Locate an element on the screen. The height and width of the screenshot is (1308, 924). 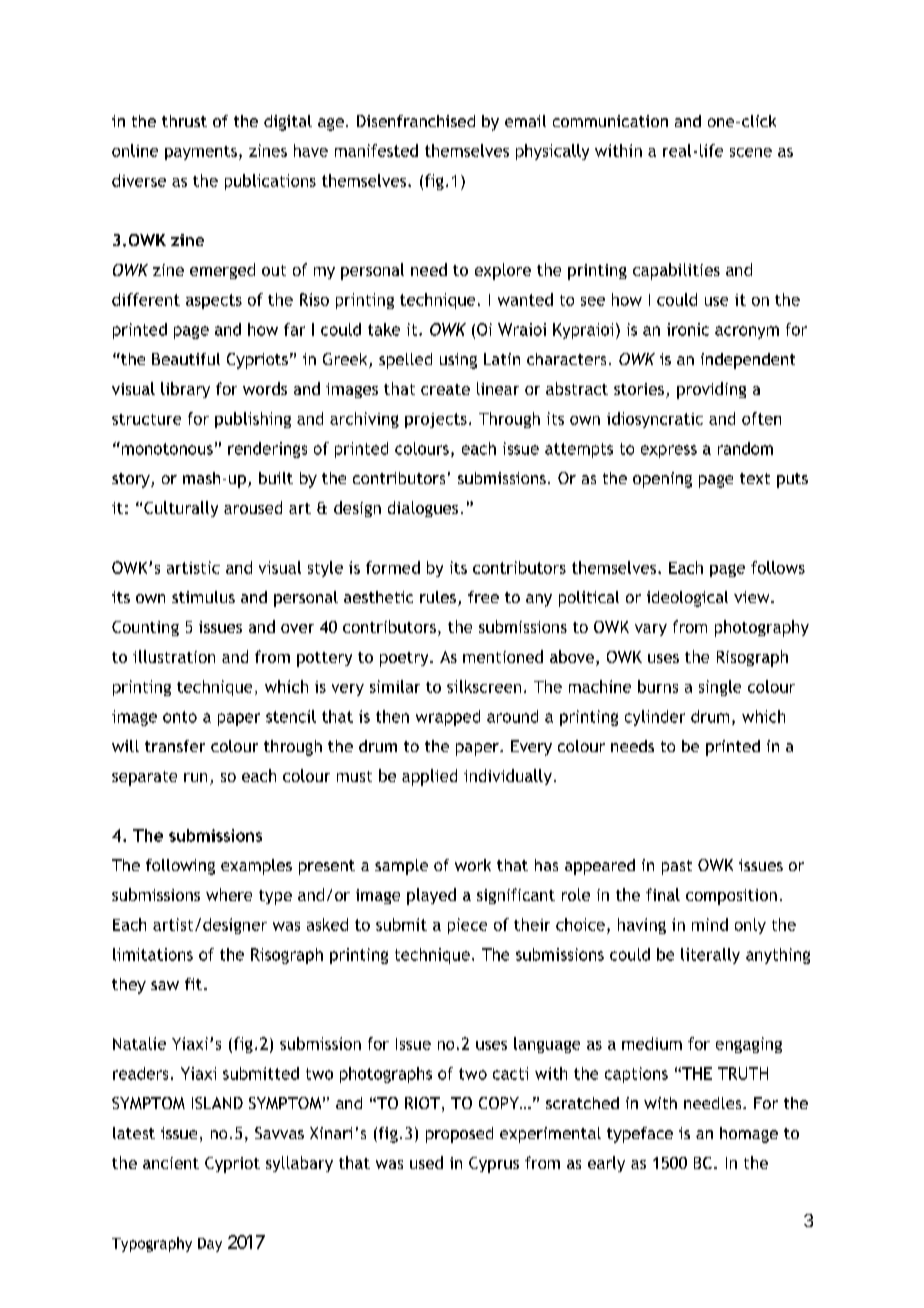
Day is located at coordinates (210, 1245).
